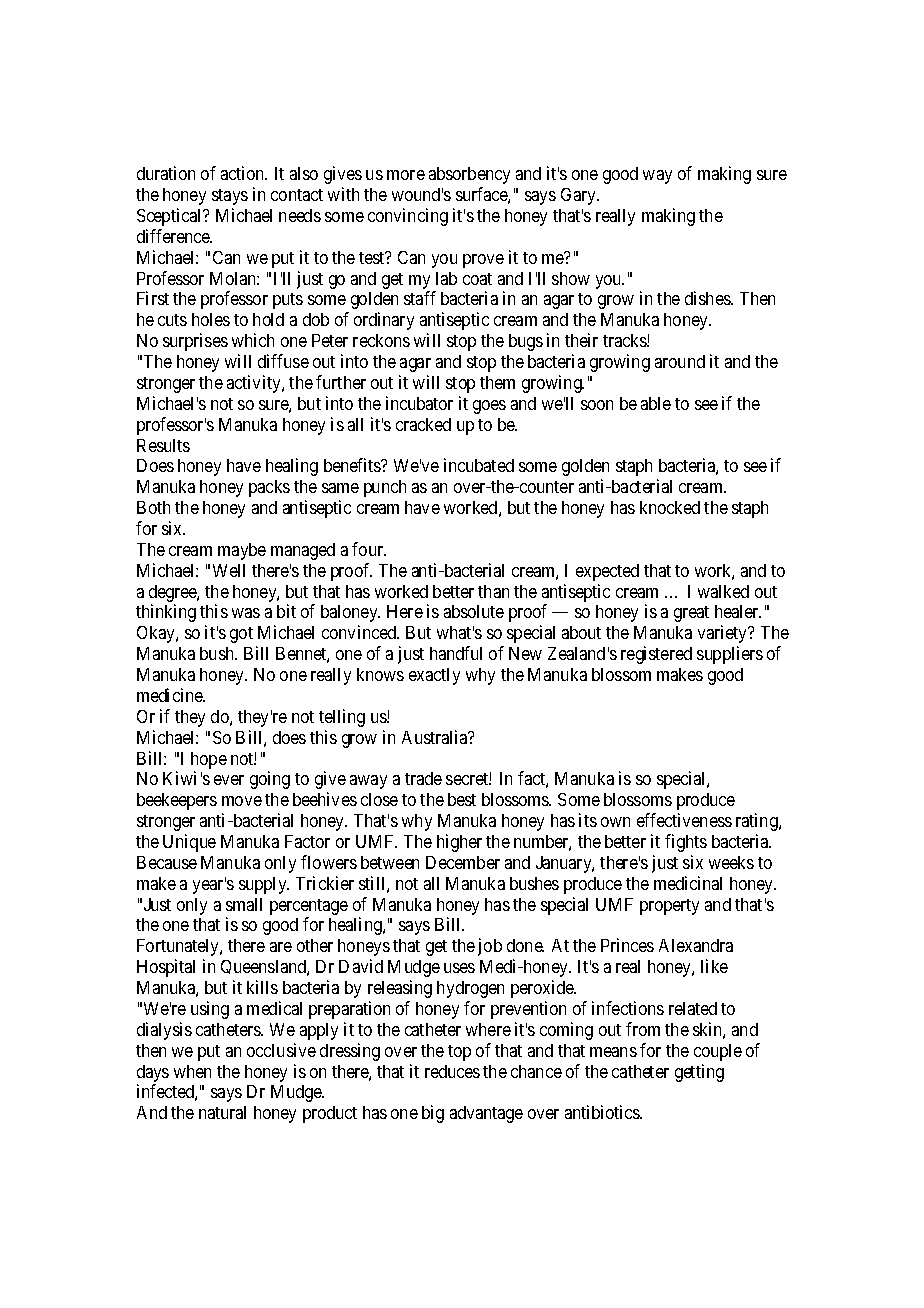 This page has height=1308, width=924. What do you see at coordinates (423, 424) in the page?
I see `cracked` at bounding box center [423, 424].
